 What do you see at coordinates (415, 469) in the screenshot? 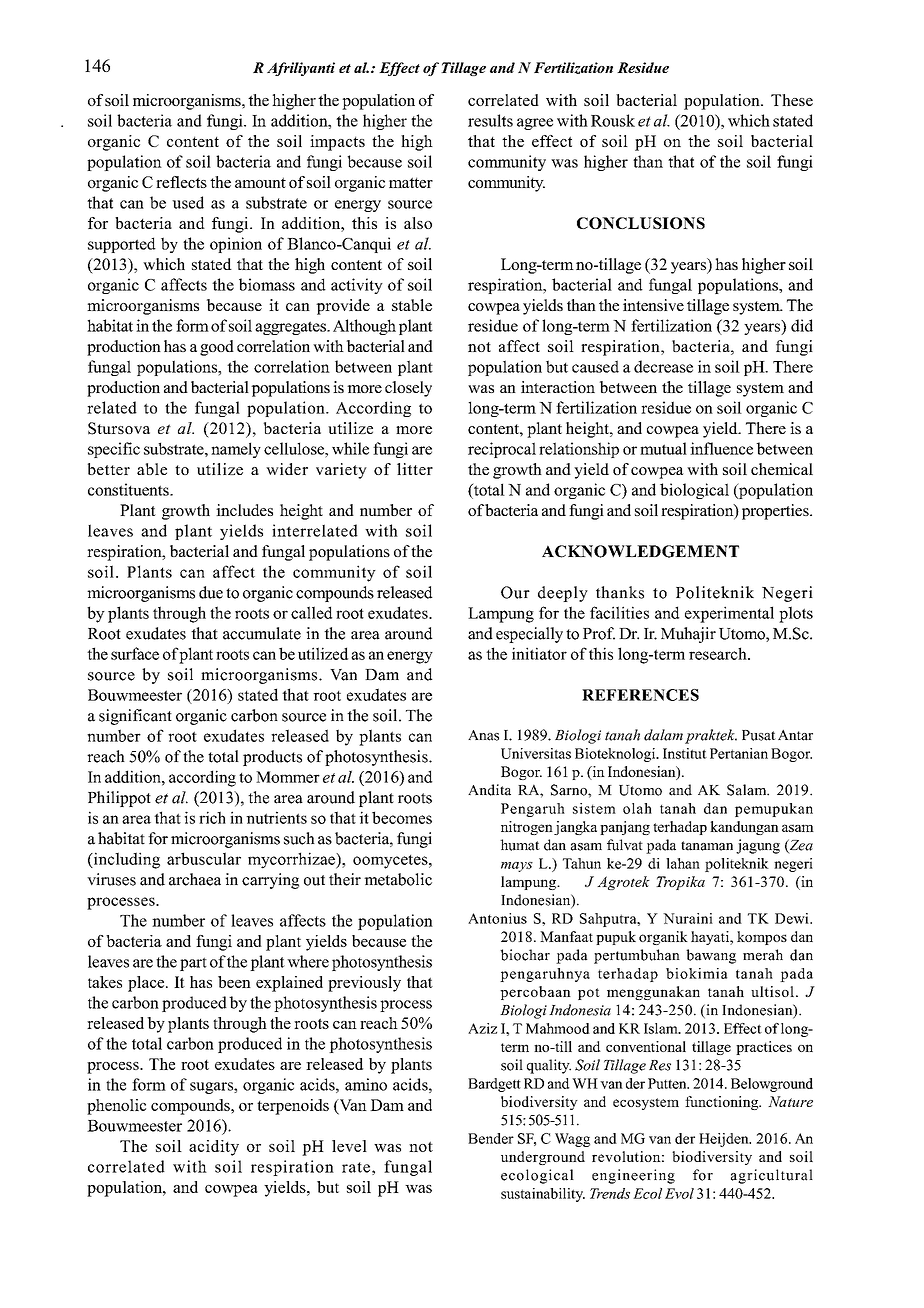
I see `litter` at bounding box center [415, 469].
